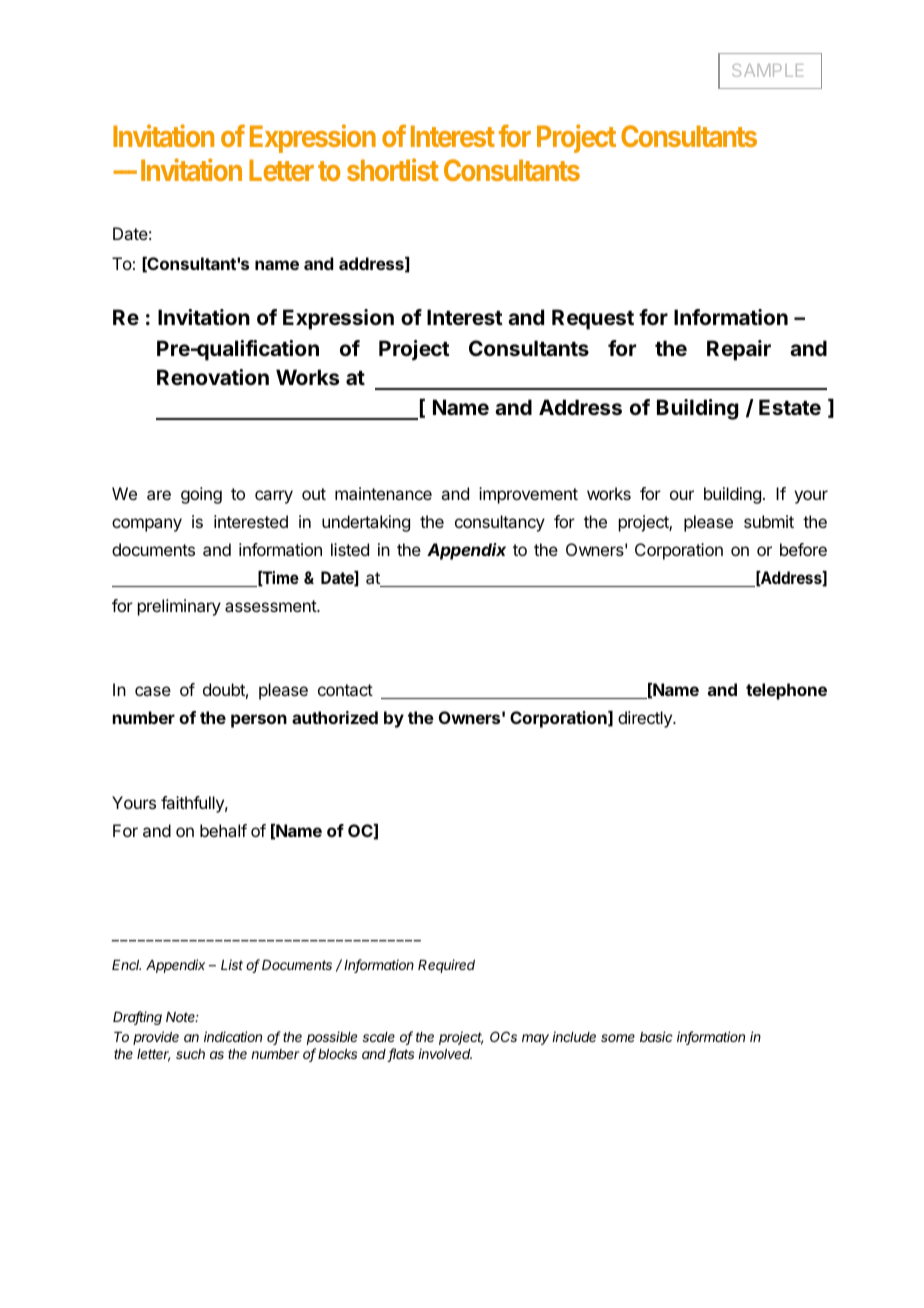 This screenshot has height=1308, width=924. I want to click on SAMPLE, so click(767, 70).
